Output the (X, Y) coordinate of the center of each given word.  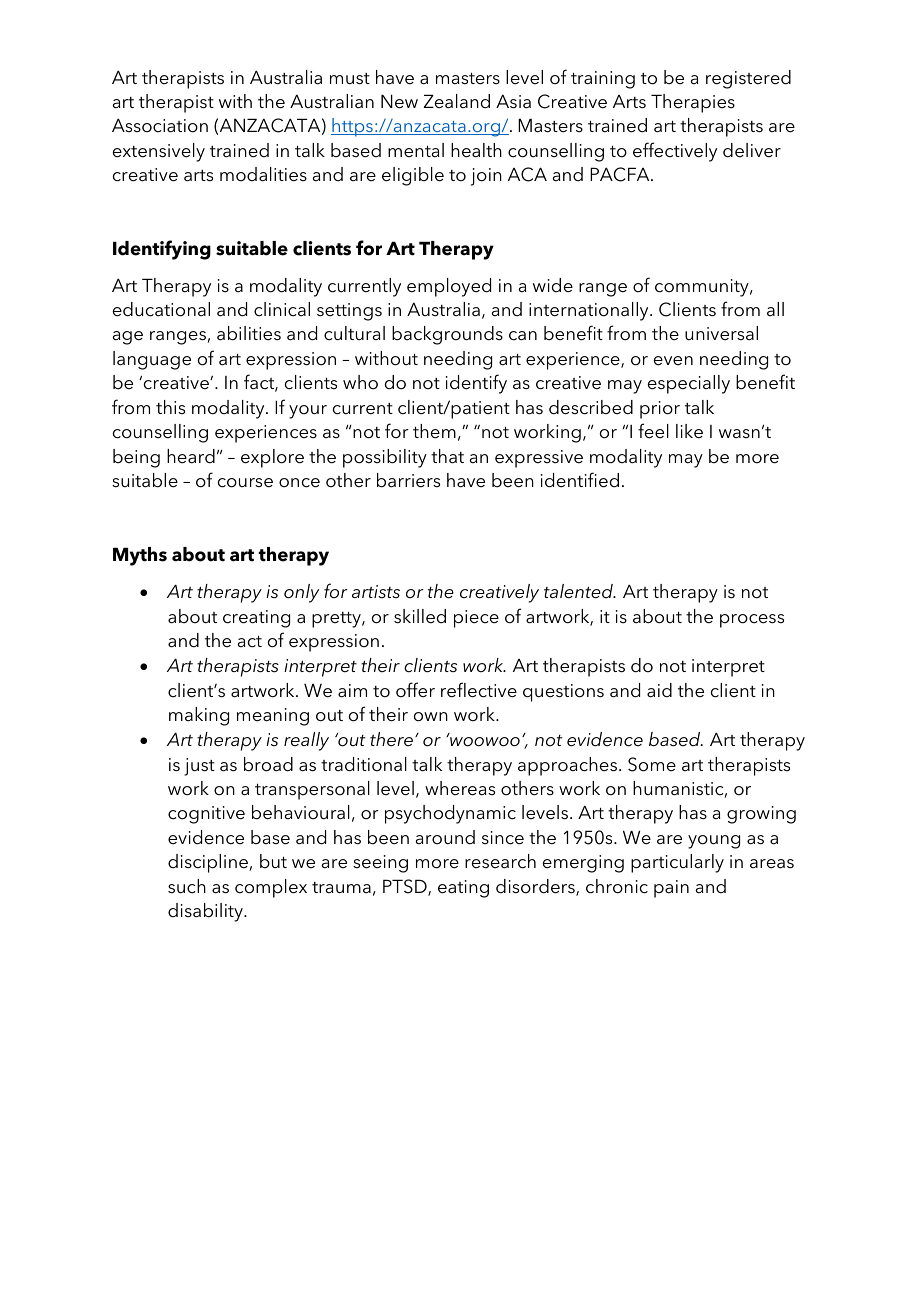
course (245, 483)
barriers (408, 480)
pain (671, 889)
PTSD (406, 887)
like (689, 431)
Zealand (457, 101)
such (187, 886)
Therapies (693, 103)
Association (160, 125)
